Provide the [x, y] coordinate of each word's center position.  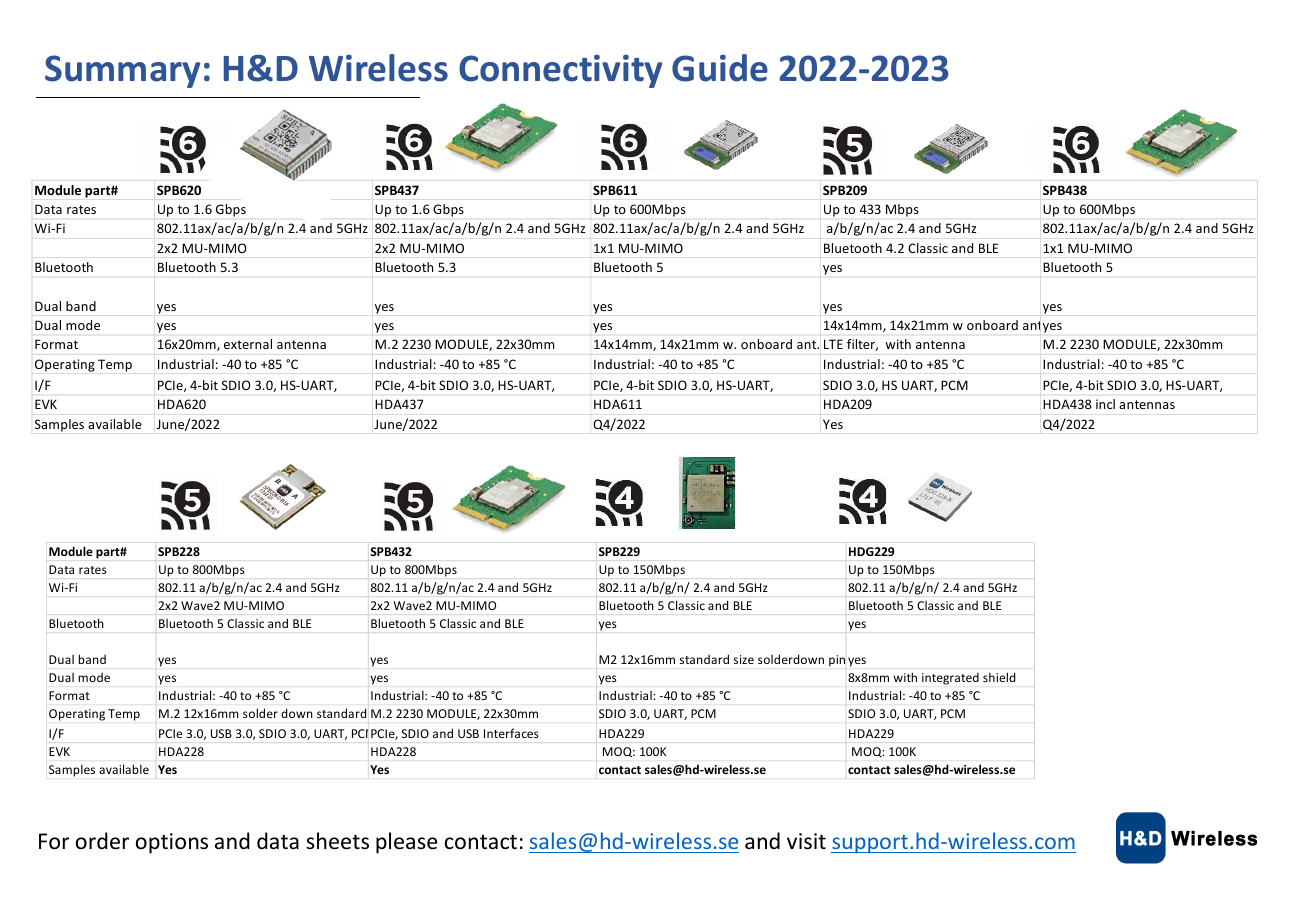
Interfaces [511, 733]
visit [806, 841]
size [744, 659]
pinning [847, 661]
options [172, 843]
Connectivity [560, 71]
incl [1105, 404]
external [248, 344]
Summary [122, 71]
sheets [337, 841]
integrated [950, 679]
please [406, 843]
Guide [720, 68]
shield [999, 677]
